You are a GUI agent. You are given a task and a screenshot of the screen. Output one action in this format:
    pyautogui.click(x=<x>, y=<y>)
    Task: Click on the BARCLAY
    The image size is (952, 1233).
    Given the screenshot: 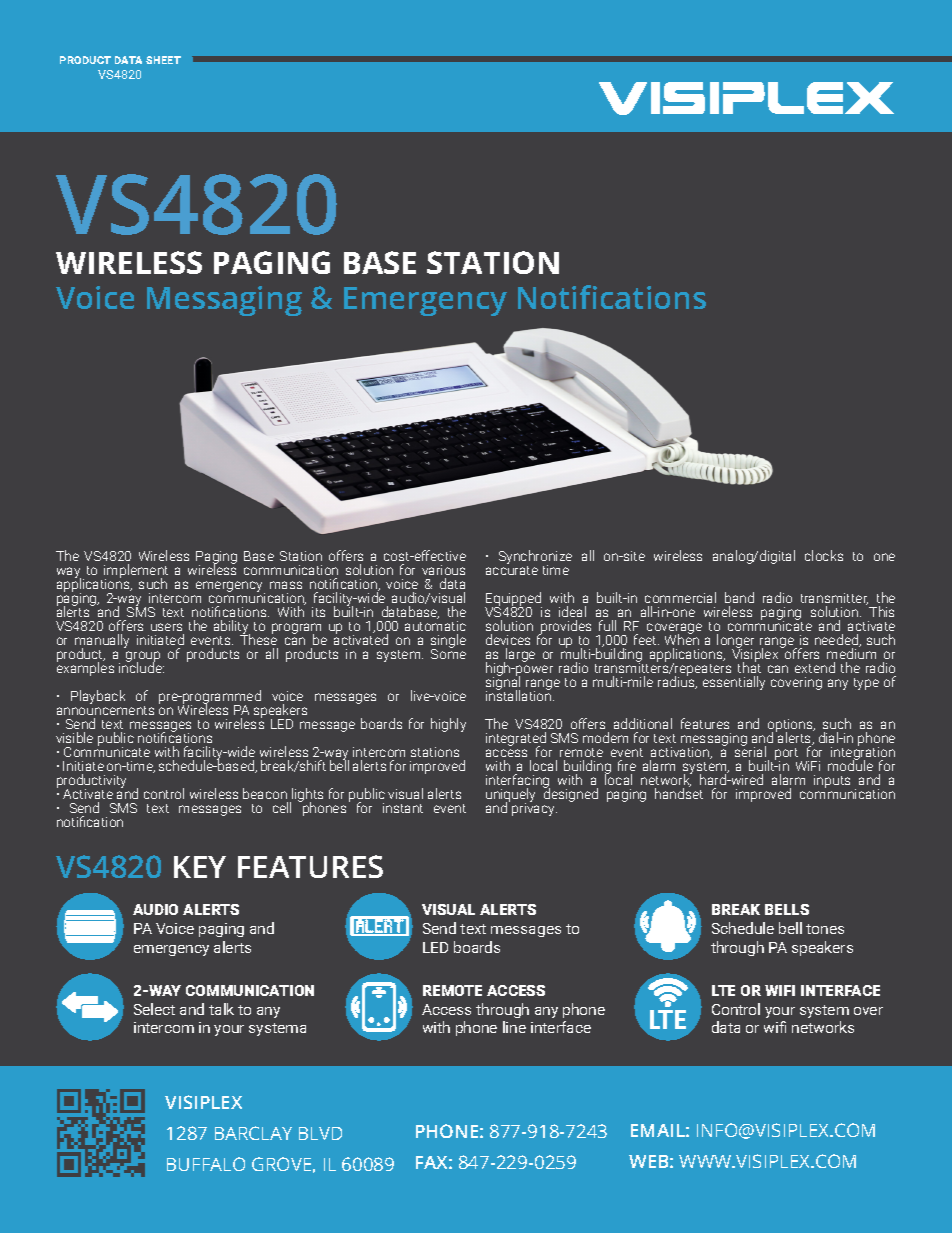 What is the action you would take?
    pyautogui.click(x=253, y=1133)
